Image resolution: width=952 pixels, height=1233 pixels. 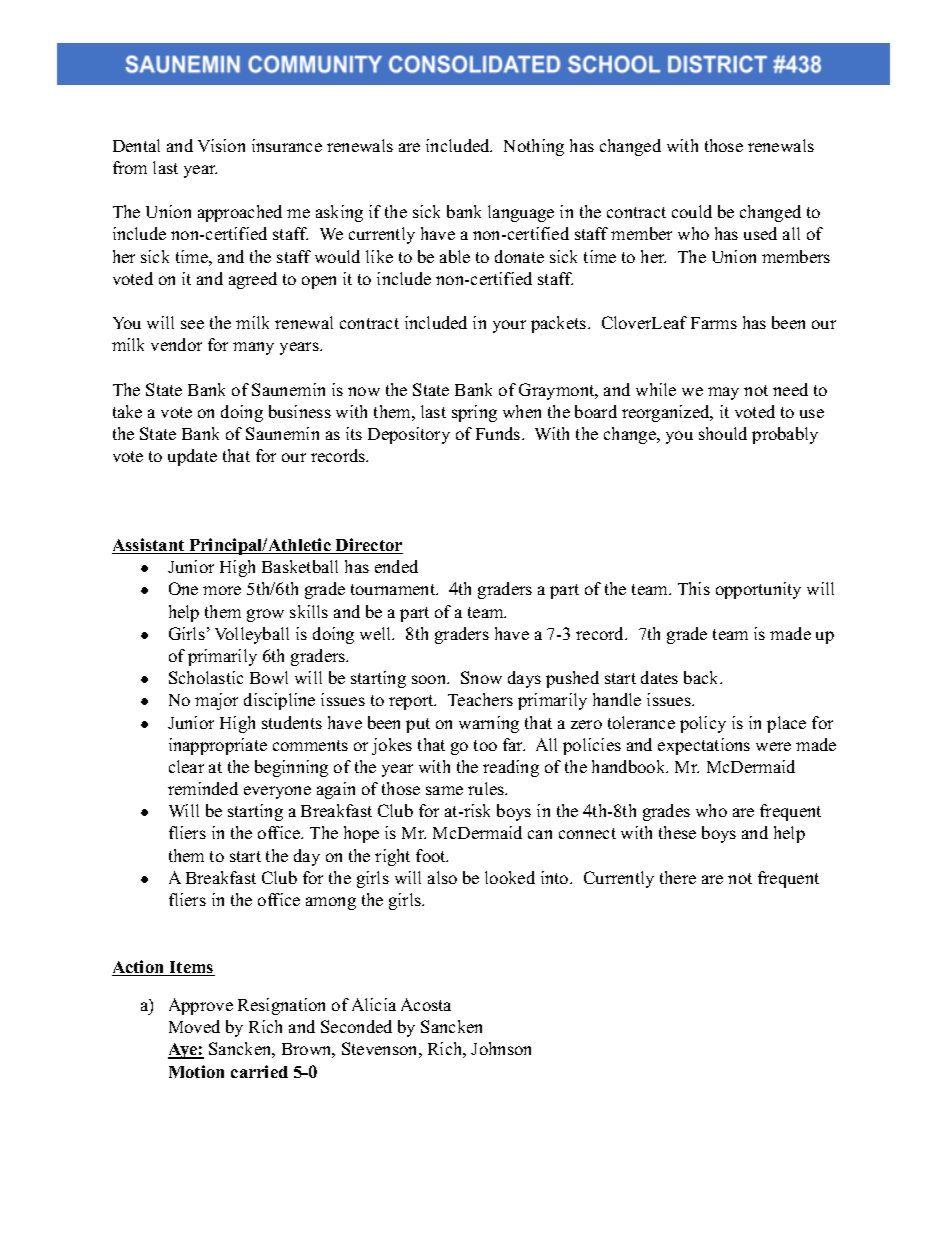 I want to click on This, so click(x=694, y=588).
